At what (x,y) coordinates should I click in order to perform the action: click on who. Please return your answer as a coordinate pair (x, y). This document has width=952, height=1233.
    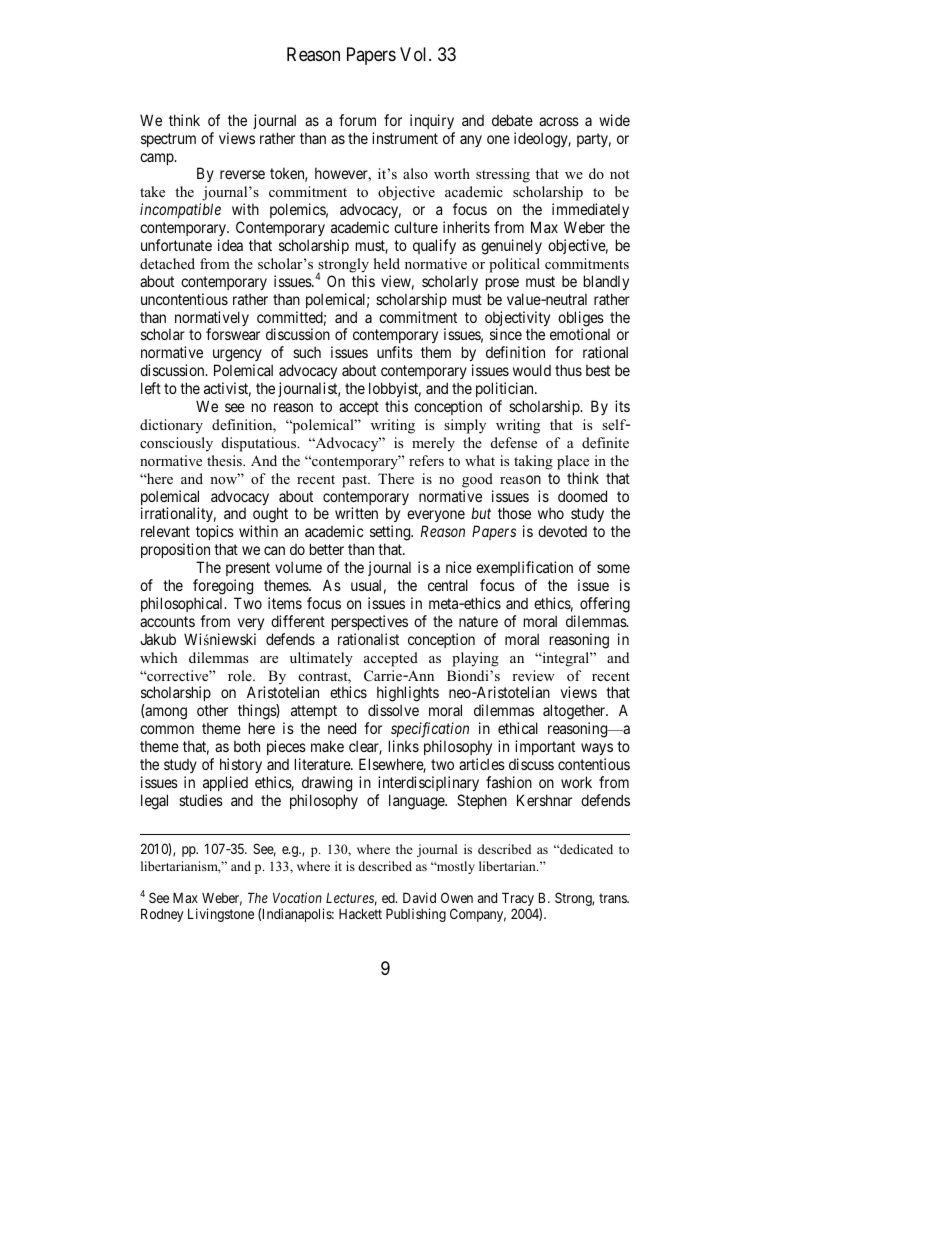
    Looking at the image, I should click on (551, 513).
